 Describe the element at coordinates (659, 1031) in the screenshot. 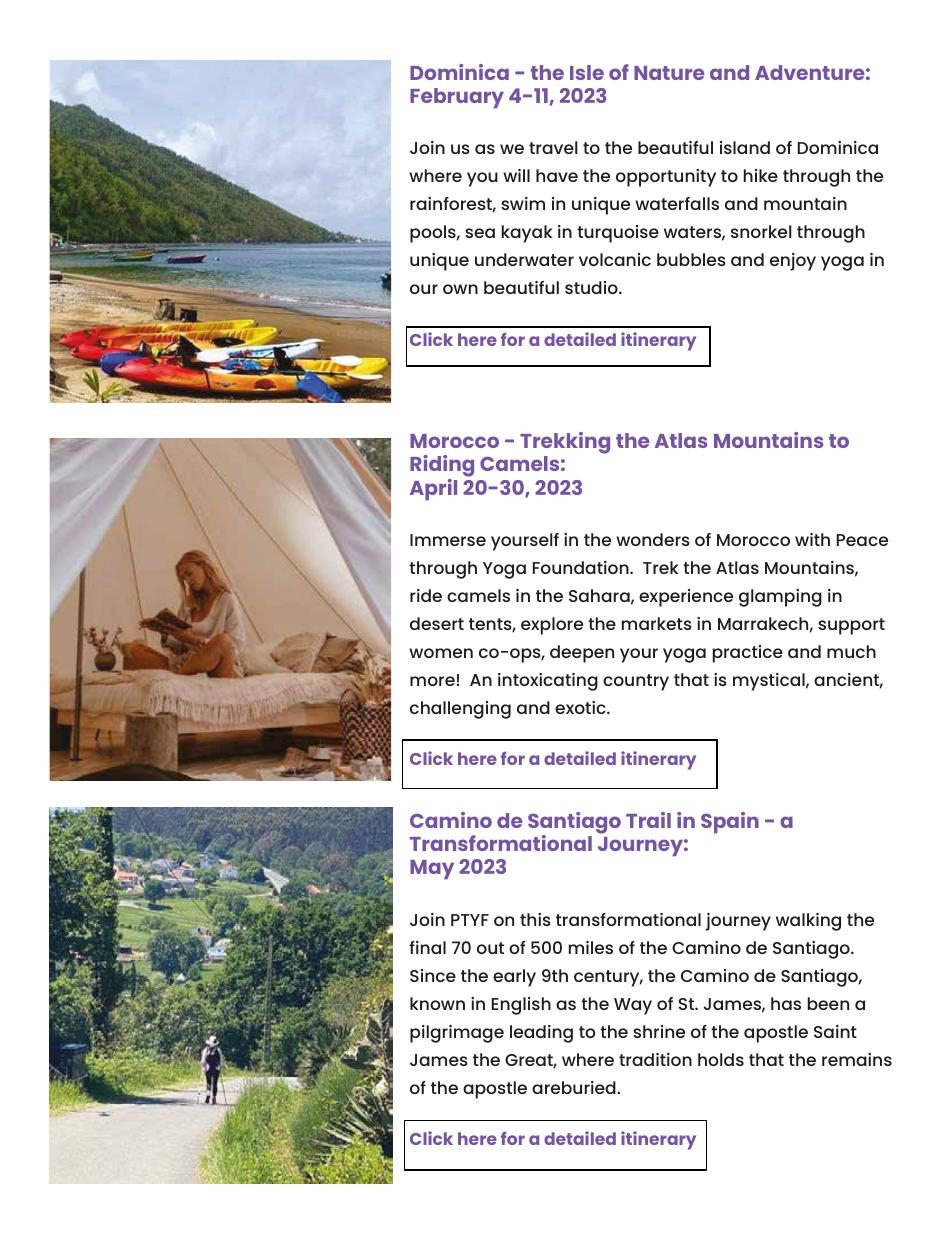

I see `shrine` at that location.
